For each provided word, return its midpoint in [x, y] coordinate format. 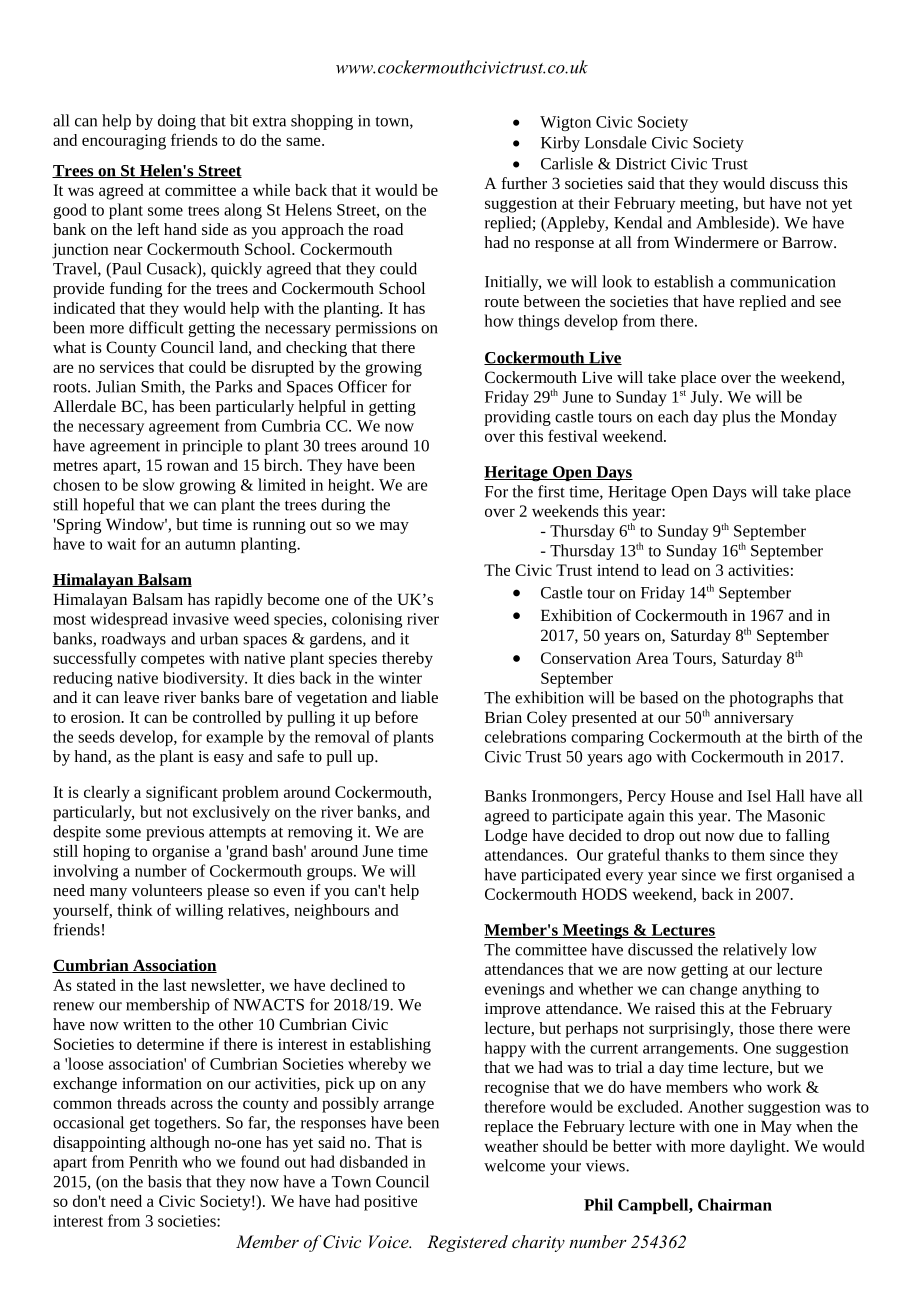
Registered [467, 1243]
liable [419, 697]
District [641, 164]
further [524, 183]
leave [141, 697]
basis [165, 1181]
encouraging [124, 142]
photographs [771, 699]
